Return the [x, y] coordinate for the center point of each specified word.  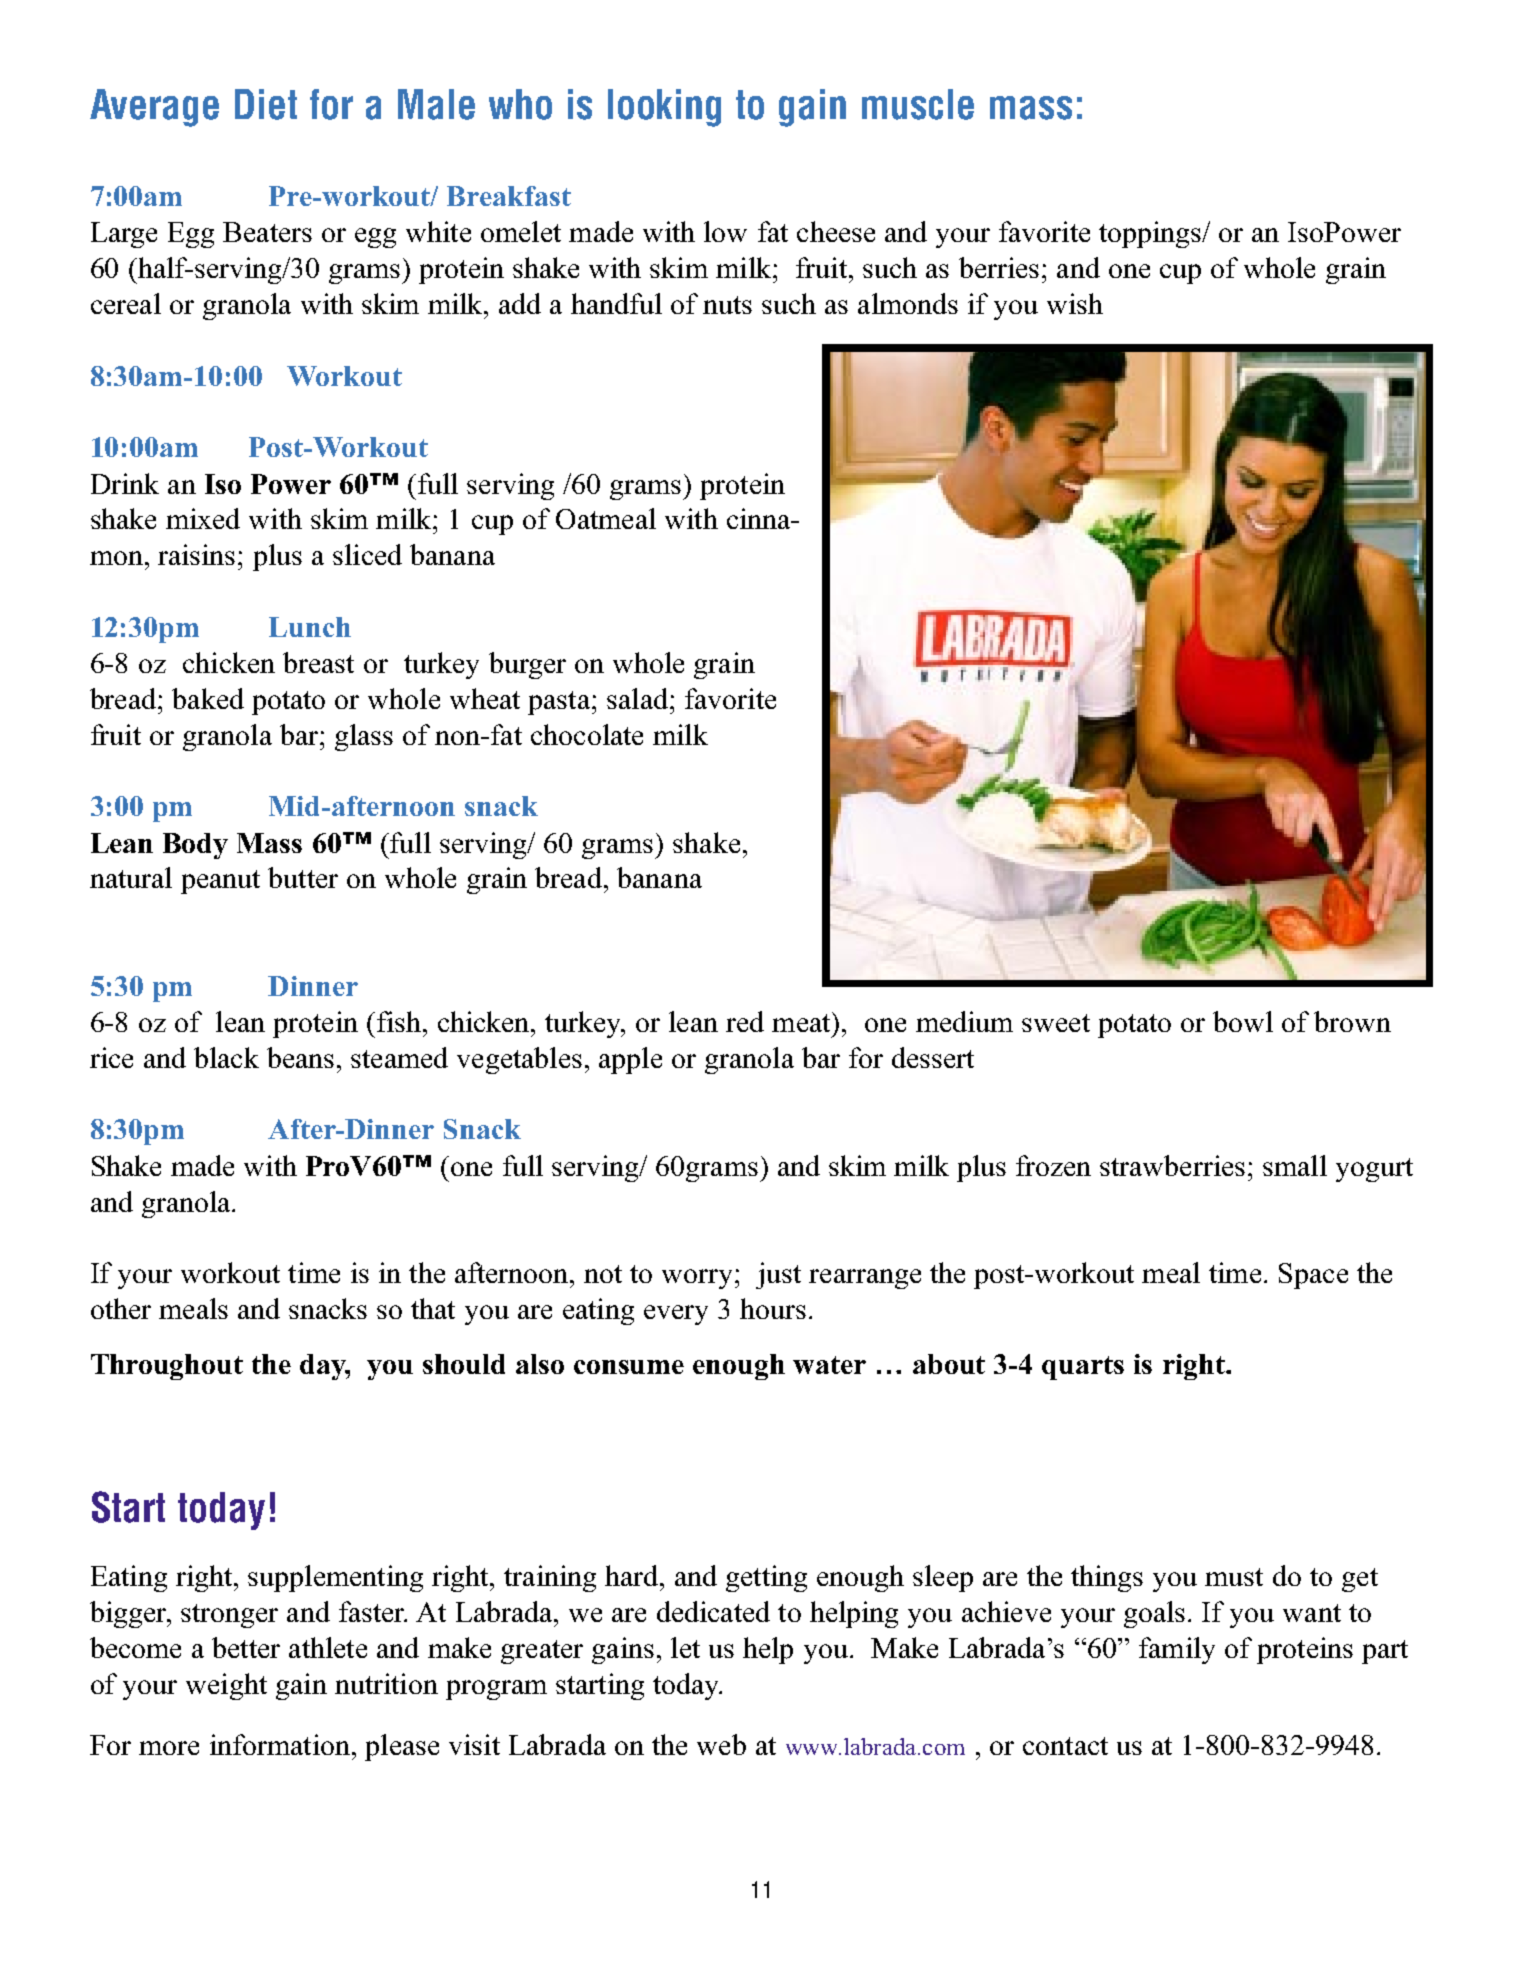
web [721, 1744]
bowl [1243, 1021]
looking [664, 108]
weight [226, 1686]
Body [195, 846]
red [745, 1021]
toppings [1151, 234]
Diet [266, 104]
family [1177, 1650]
